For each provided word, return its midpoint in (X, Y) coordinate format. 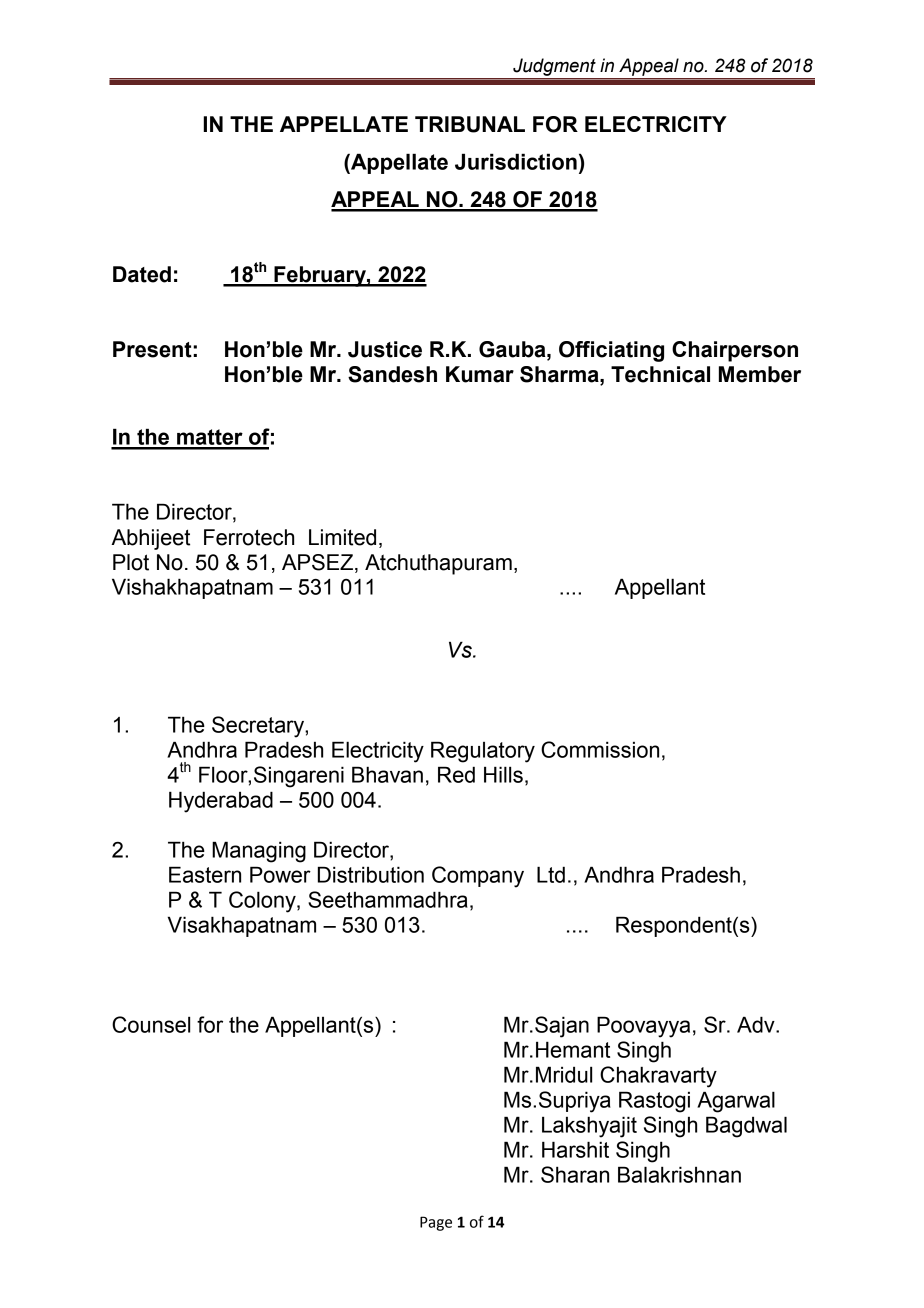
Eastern (205, 874)
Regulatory (483, 752)
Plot (131, 562)
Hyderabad (221, 802)
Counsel (151, 1024)
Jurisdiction (516, 161)
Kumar (480, 374)
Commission (600, 749)
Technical (660, 374)
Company (478, 877)
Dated (142, 274)
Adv (757, 1024)
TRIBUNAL (470, 124)
